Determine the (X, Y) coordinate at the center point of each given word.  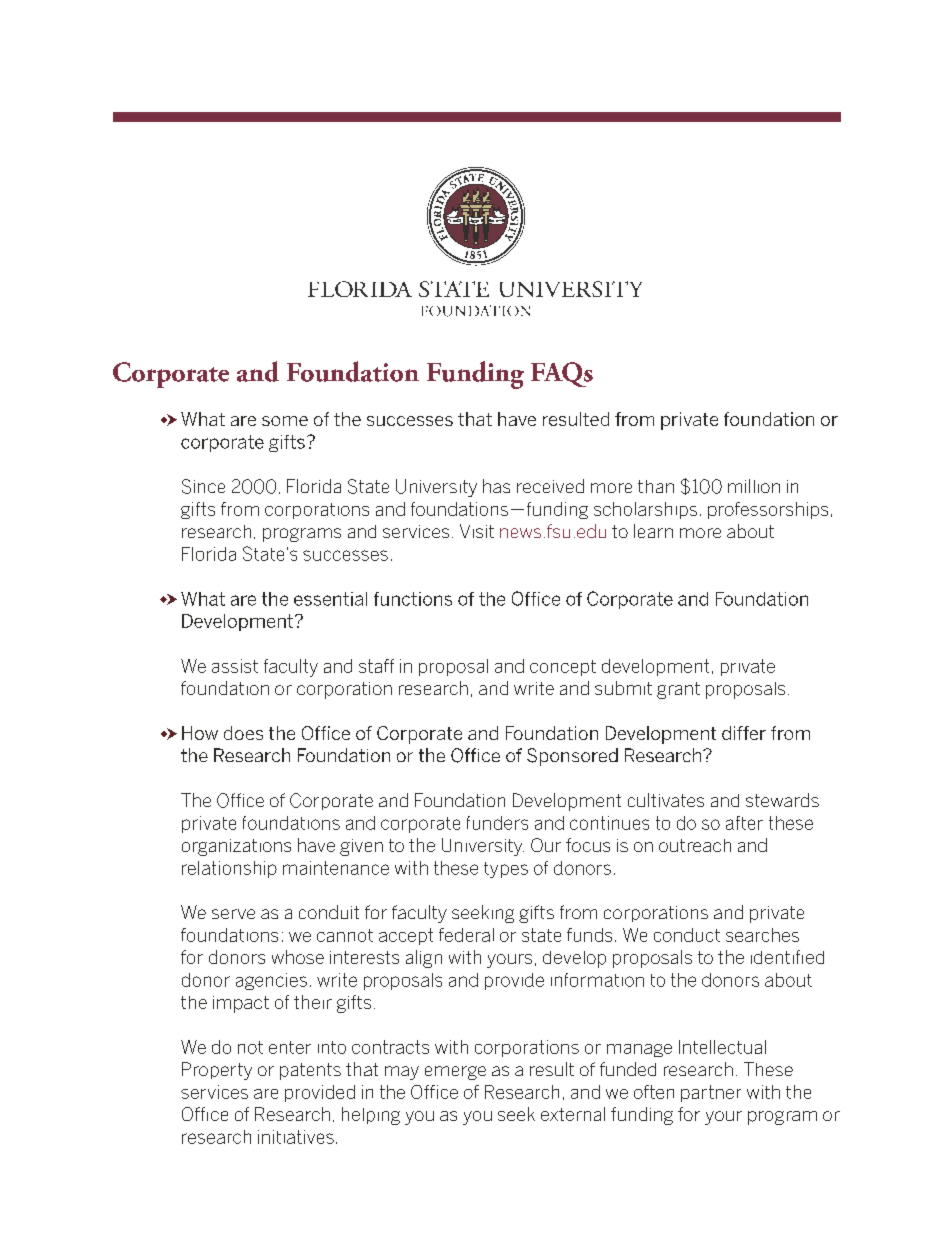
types (506, 870)
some (285, 421)
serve (233, 914)
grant (678, 690)
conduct (687, 935)
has (496, 486)
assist (235, 666)
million (754, 486)
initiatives (296, 1137)
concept (563, 668)
